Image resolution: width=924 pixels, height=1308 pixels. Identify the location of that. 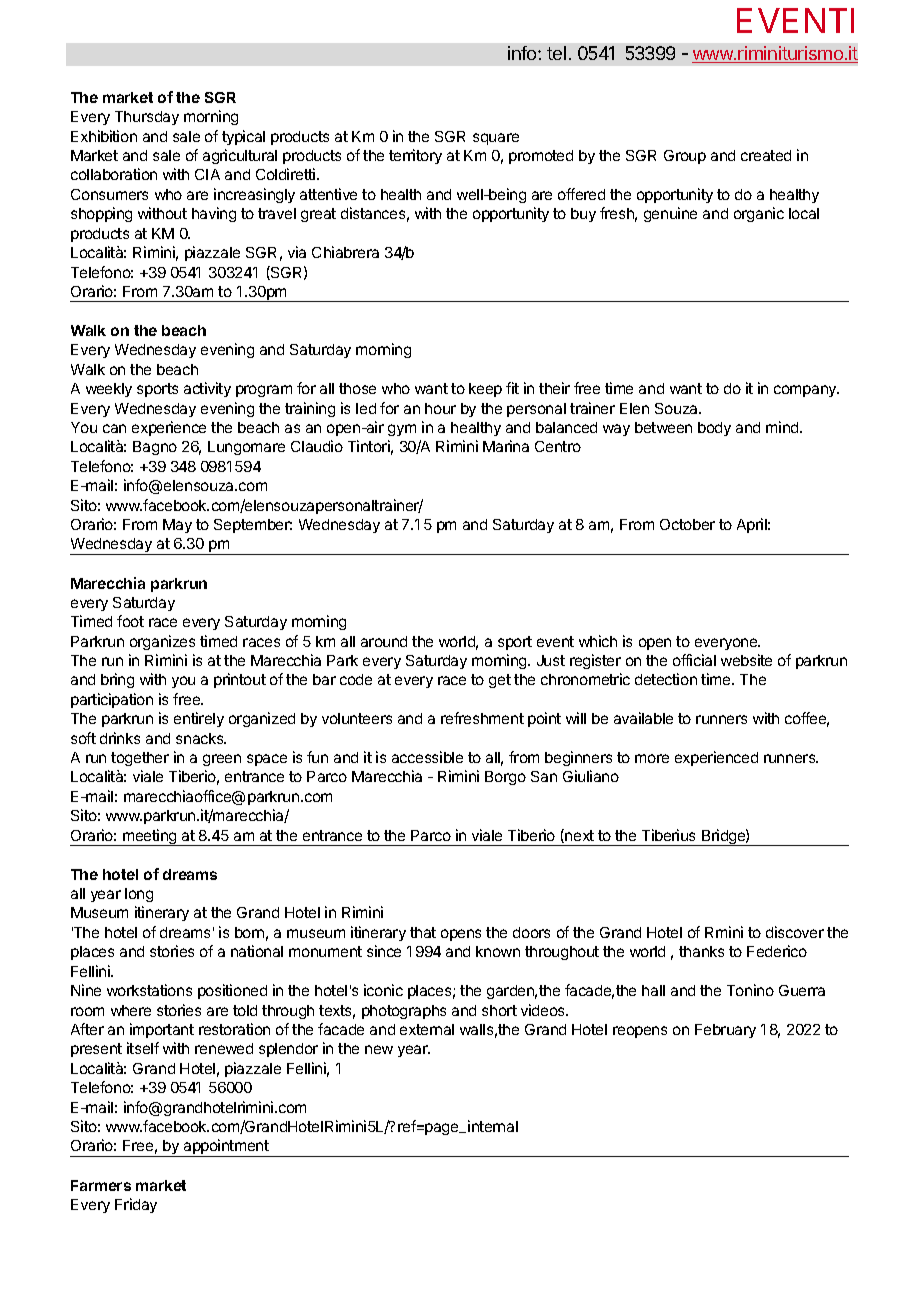
(423, 932).
